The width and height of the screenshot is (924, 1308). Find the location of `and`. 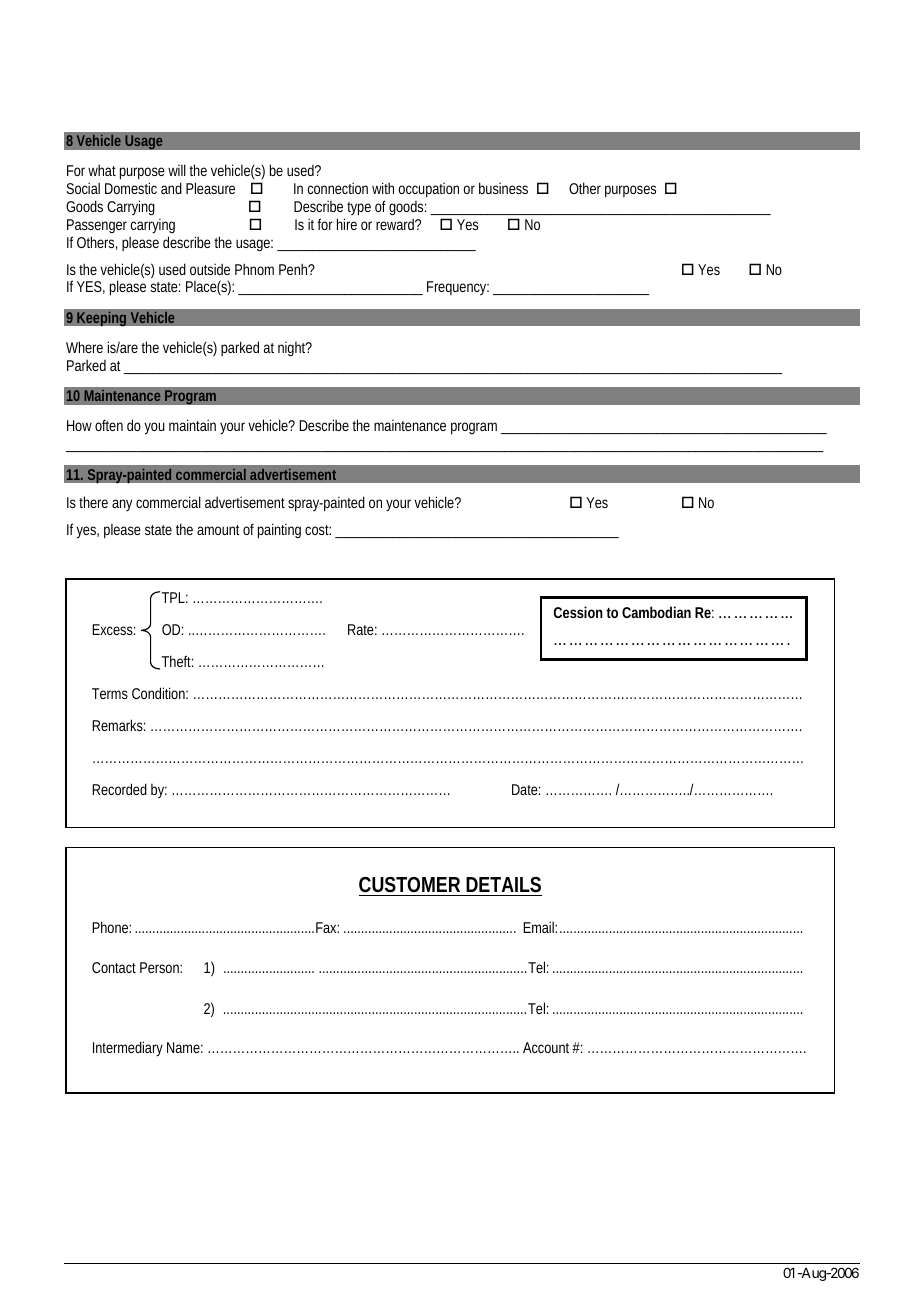

and is located at coordinates (171, 188).
